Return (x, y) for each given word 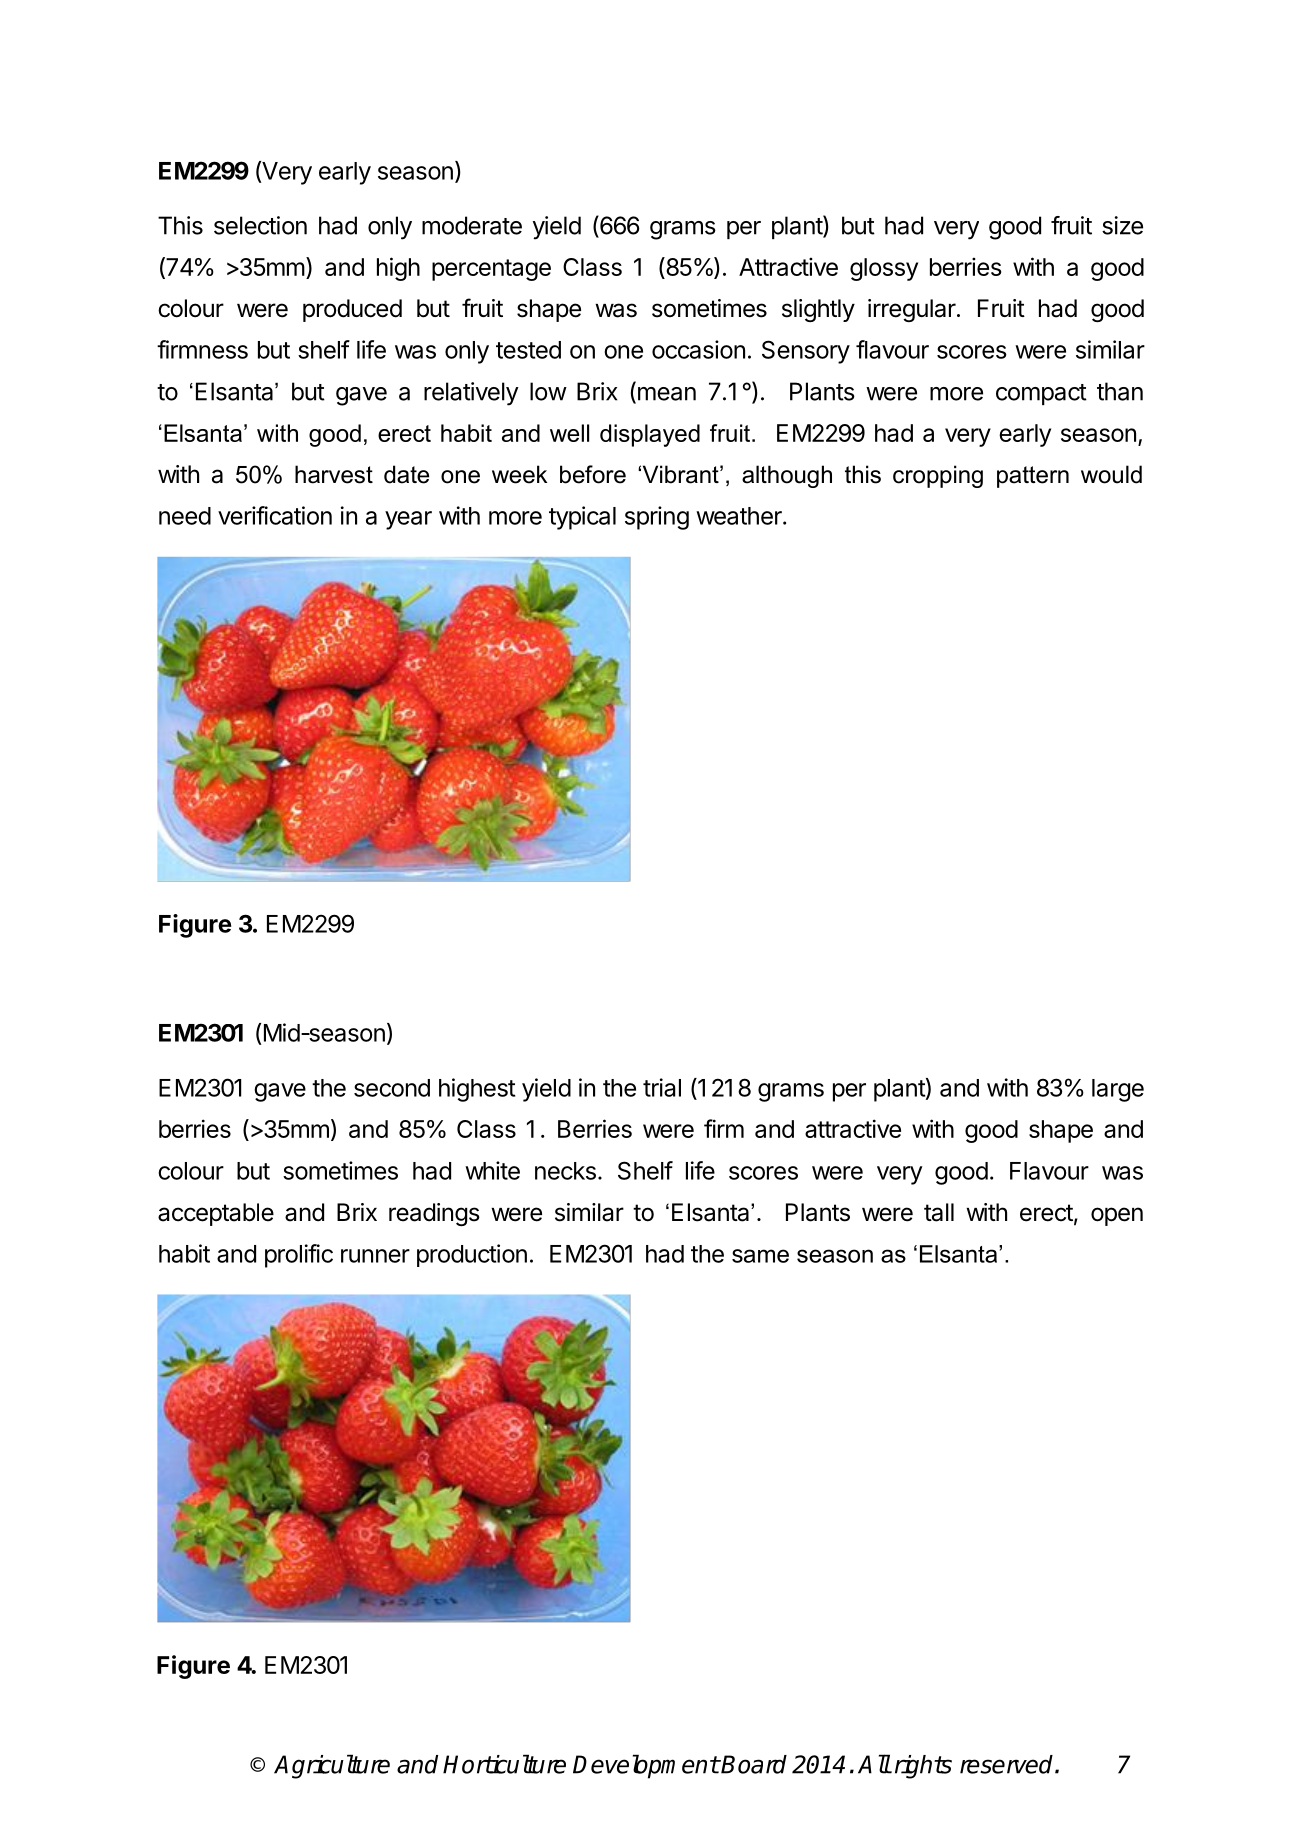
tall (939, 1212)
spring (657, 518)
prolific (299, 1256)
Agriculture (332, 1766)
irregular (913, 310)
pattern (1033, 477)
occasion (698, 349)
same (760, 1256)
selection (260, 225)
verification (275, 515)
